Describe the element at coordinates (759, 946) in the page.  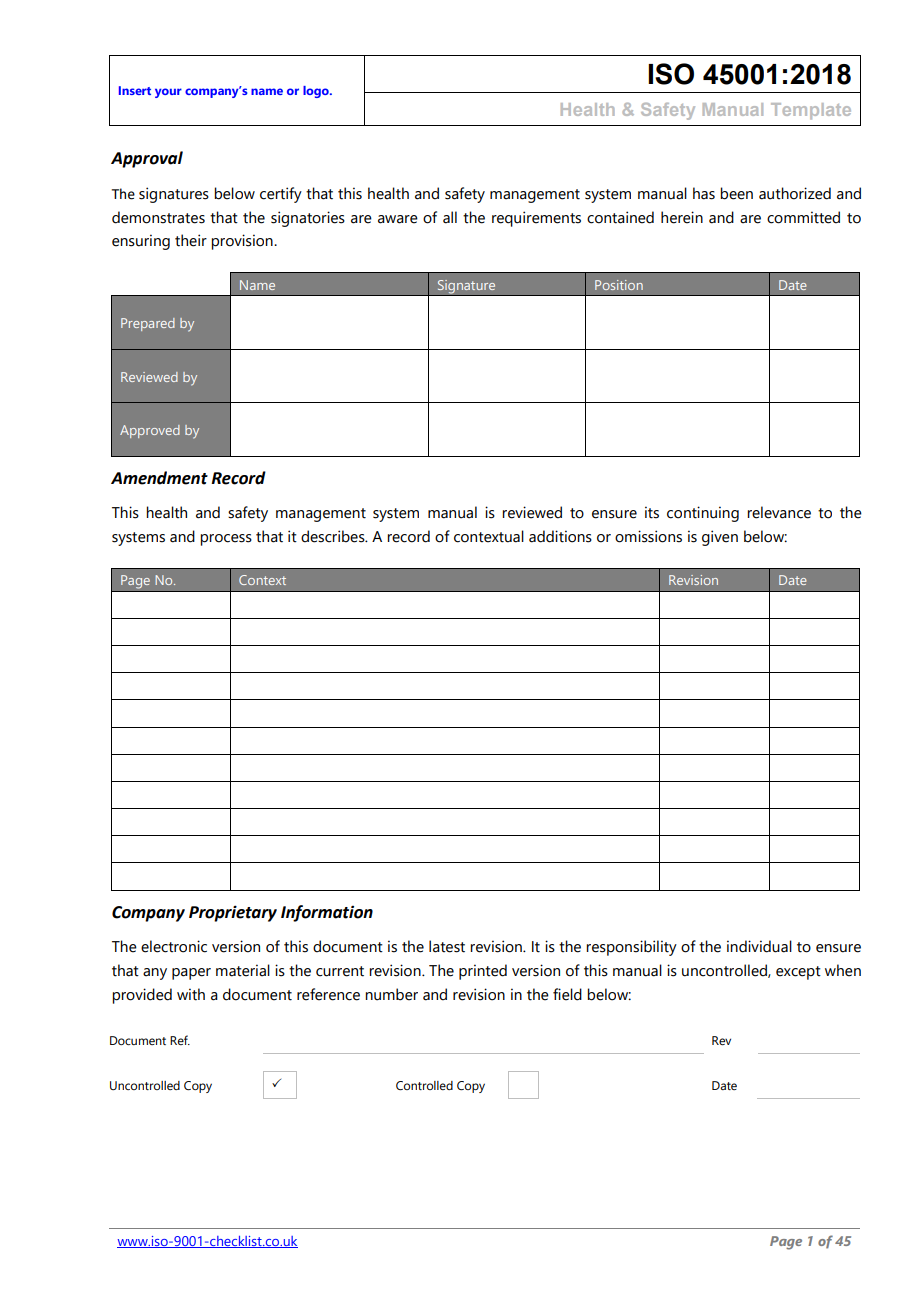
I see `individual` at that location.
